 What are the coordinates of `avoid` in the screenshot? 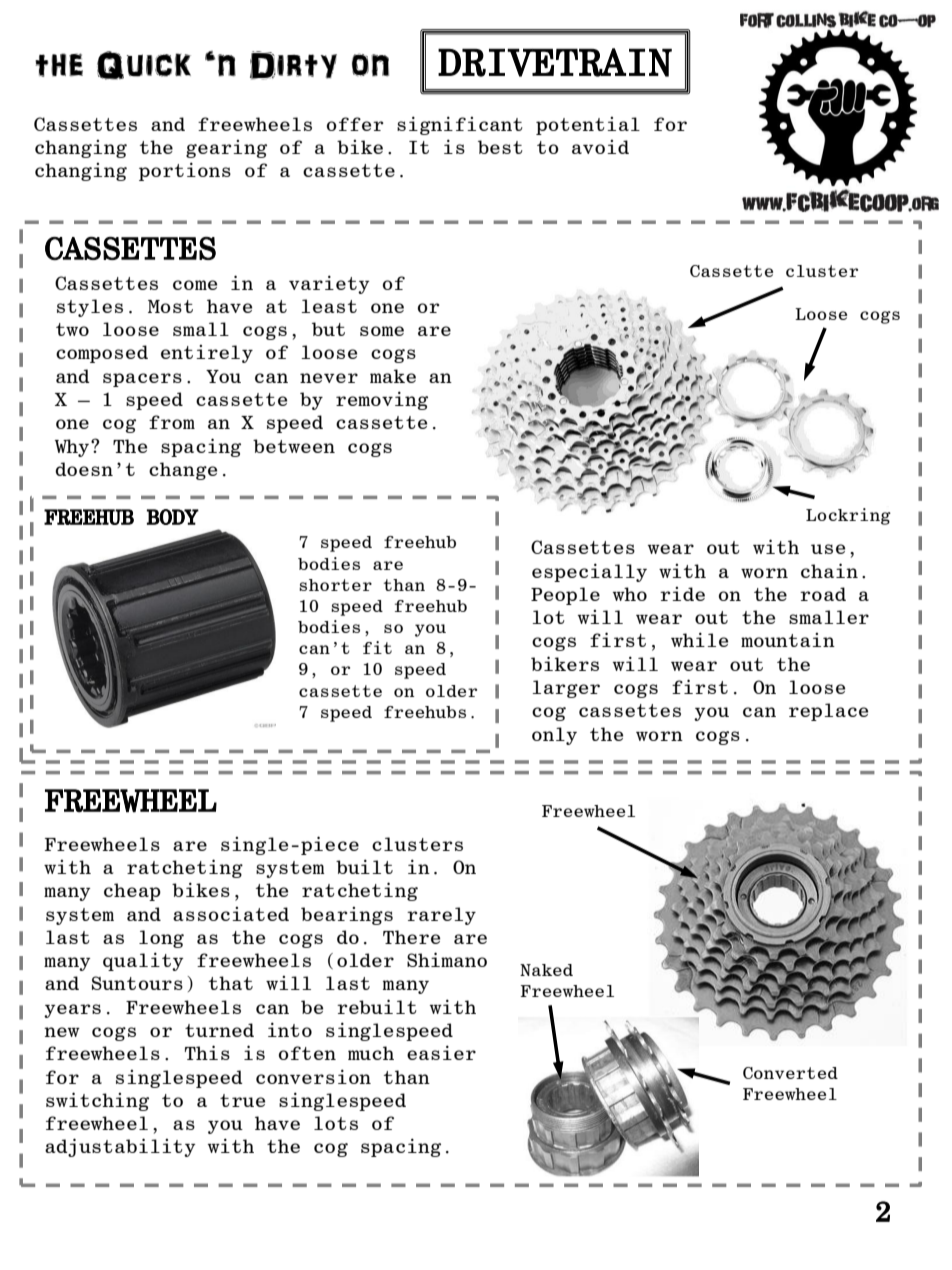 It's located at (600, 147).
